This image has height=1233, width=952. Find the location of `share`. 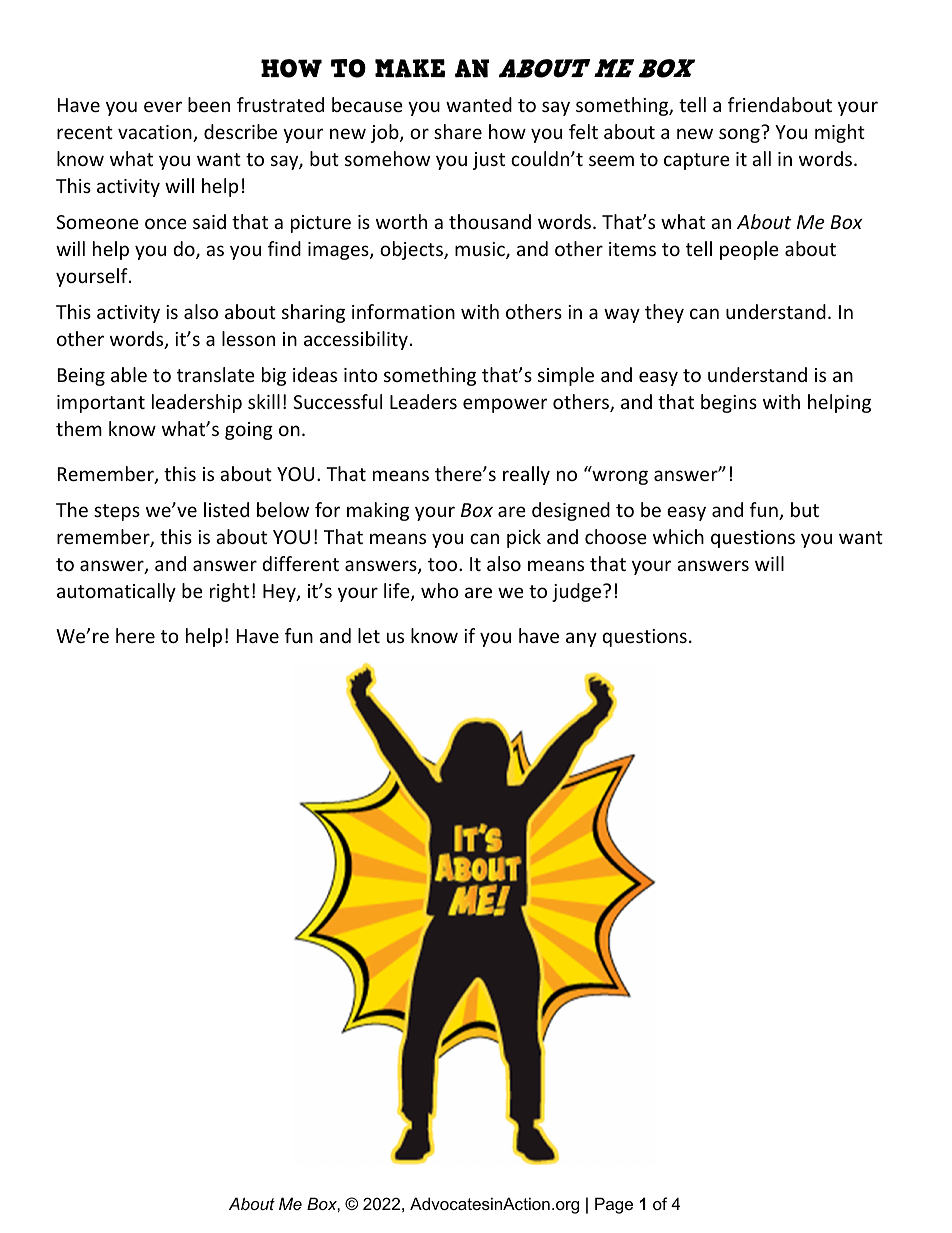

share is located at coordinates (458, 131).
